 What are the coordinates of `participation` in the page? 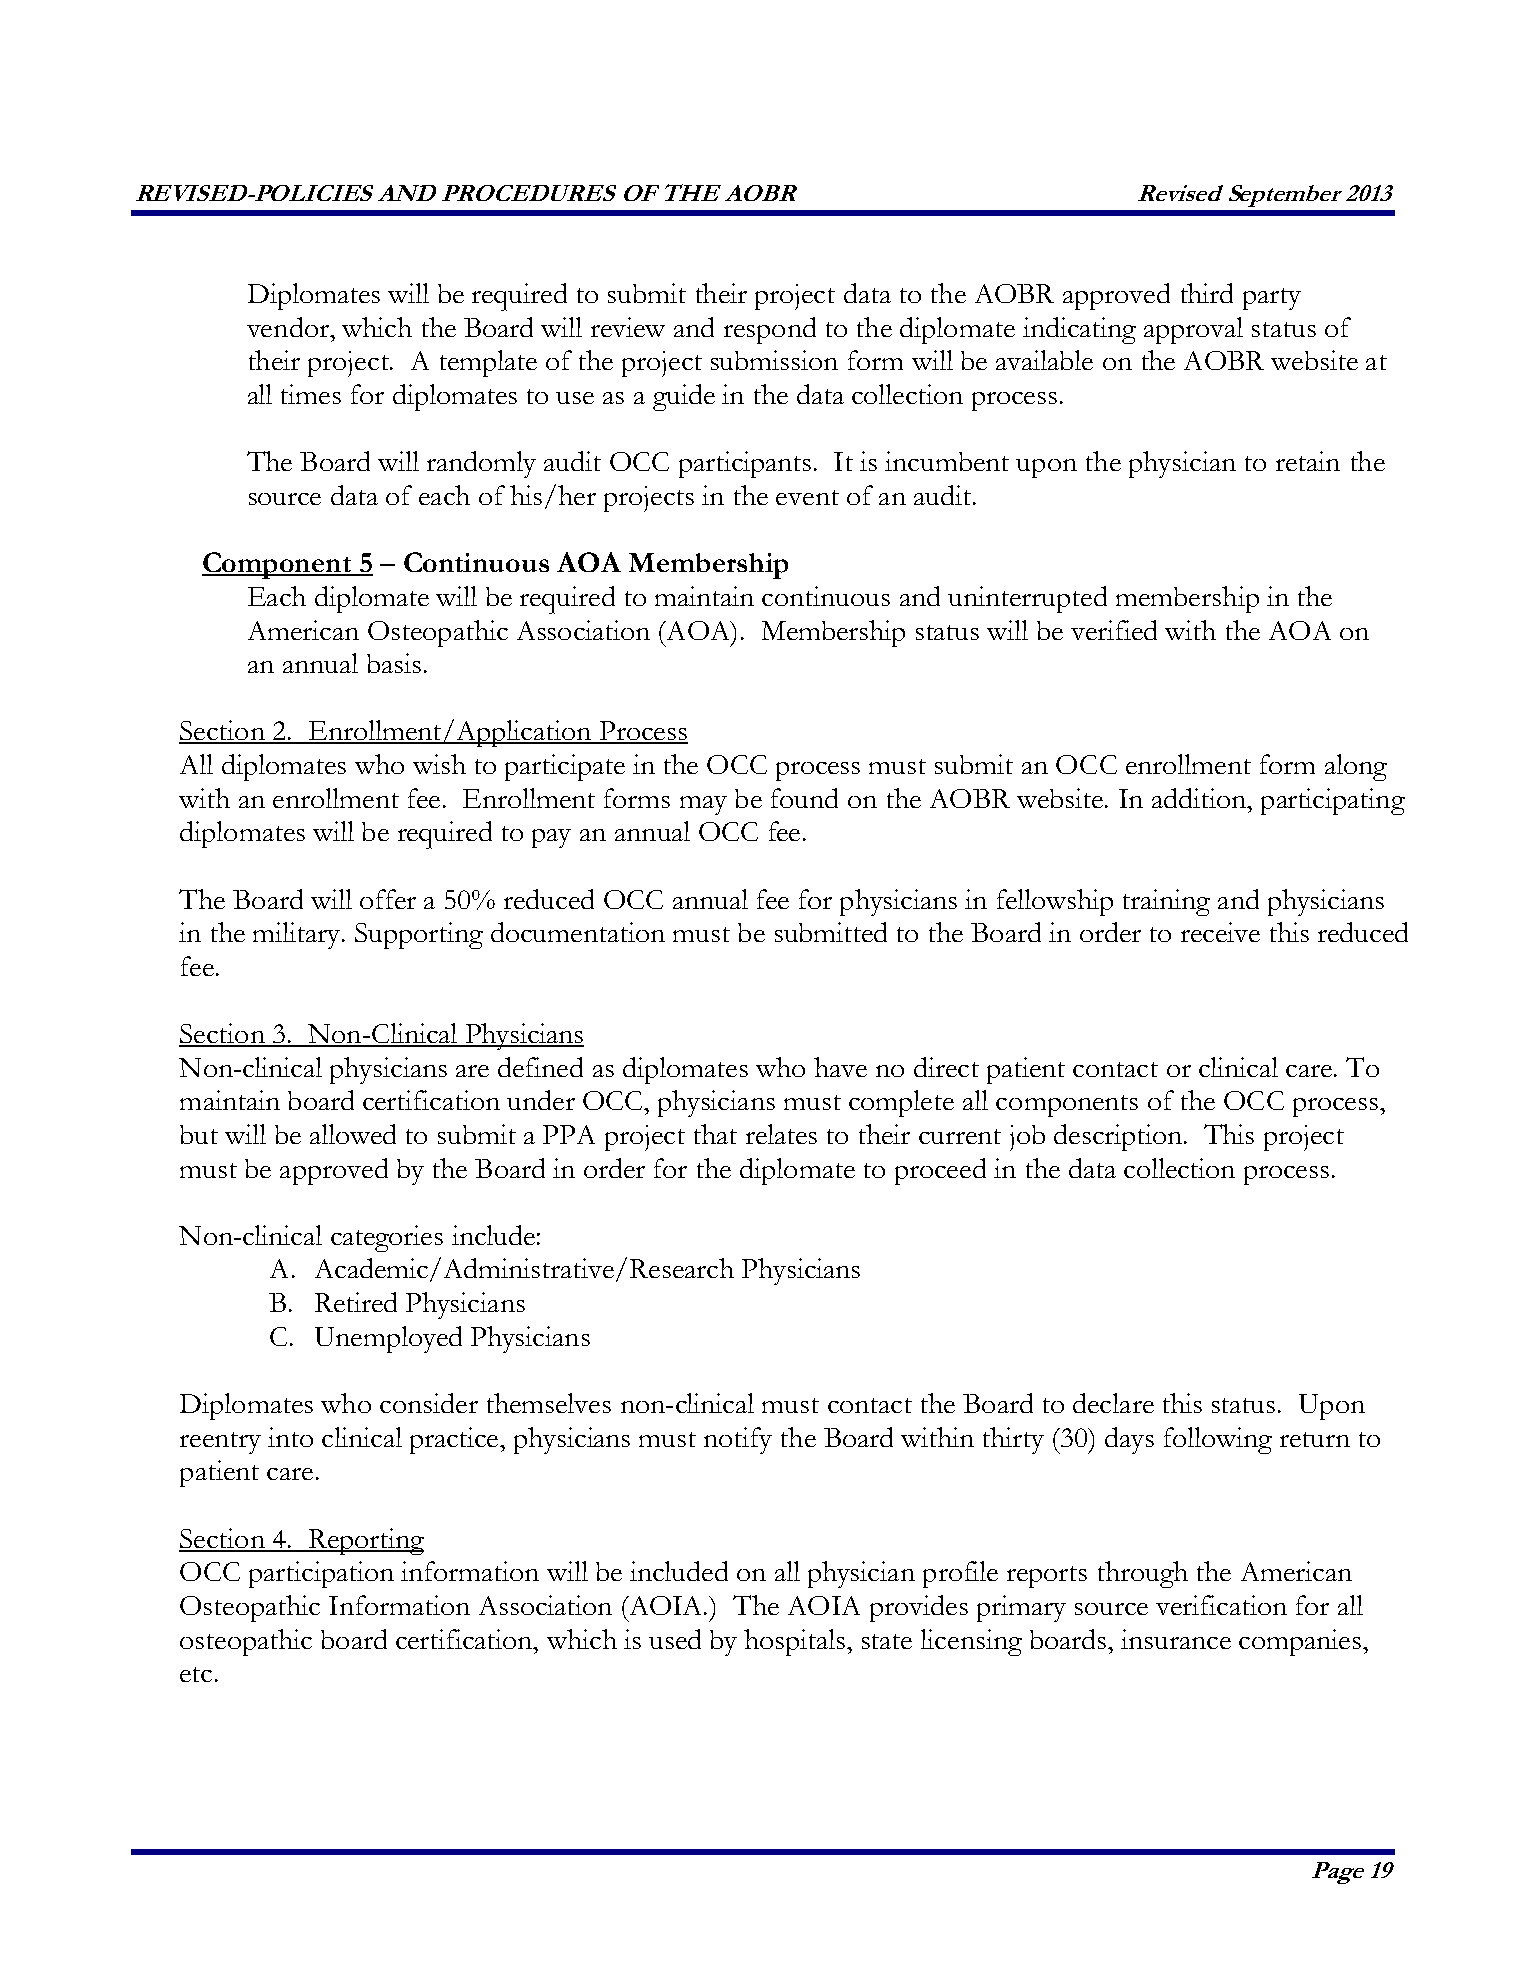 It's located at (321, 1574).
